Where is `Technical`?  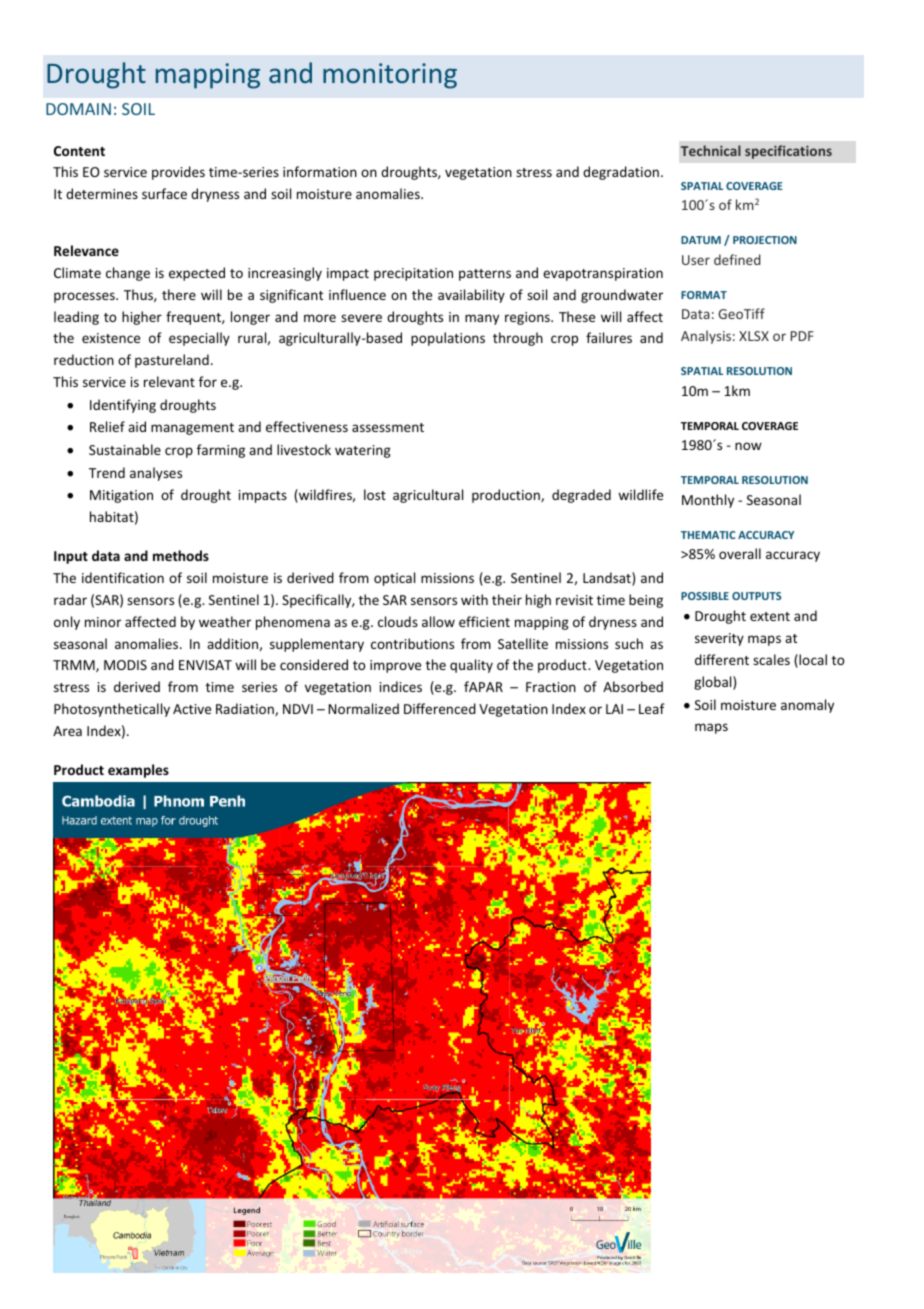
Technical is located at coordinates (711, 150).
